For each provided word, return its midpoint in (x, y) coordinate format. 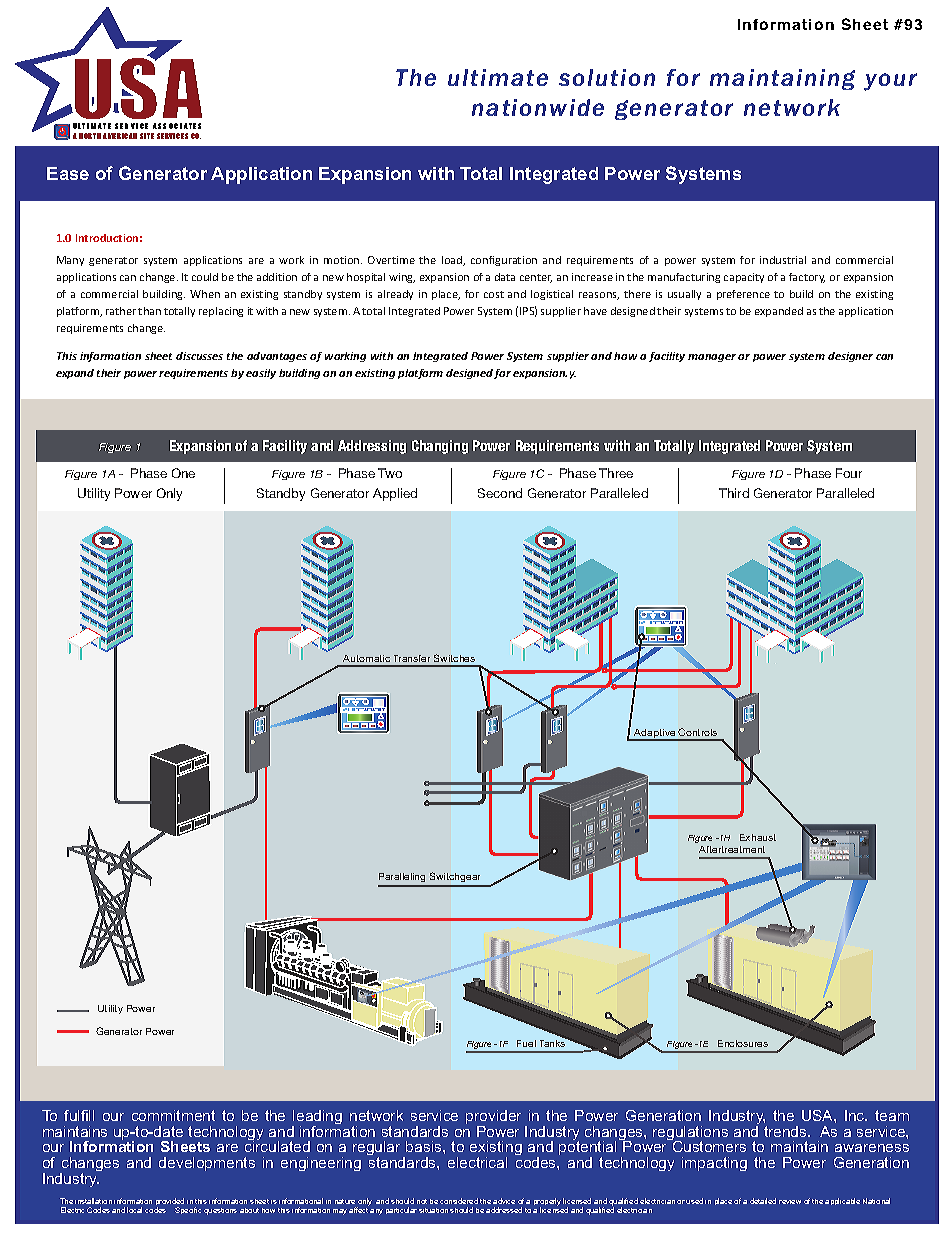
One (183, 473)
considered (459, 1201)
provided (170, 1203)
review (790, 1202)
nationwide (538, 107)
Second (500, 493)
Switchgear (455, 879)
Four (849, 473)
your (890, 82)
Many (70, 261)
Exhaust (758, 837)
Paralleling (403, 879)
